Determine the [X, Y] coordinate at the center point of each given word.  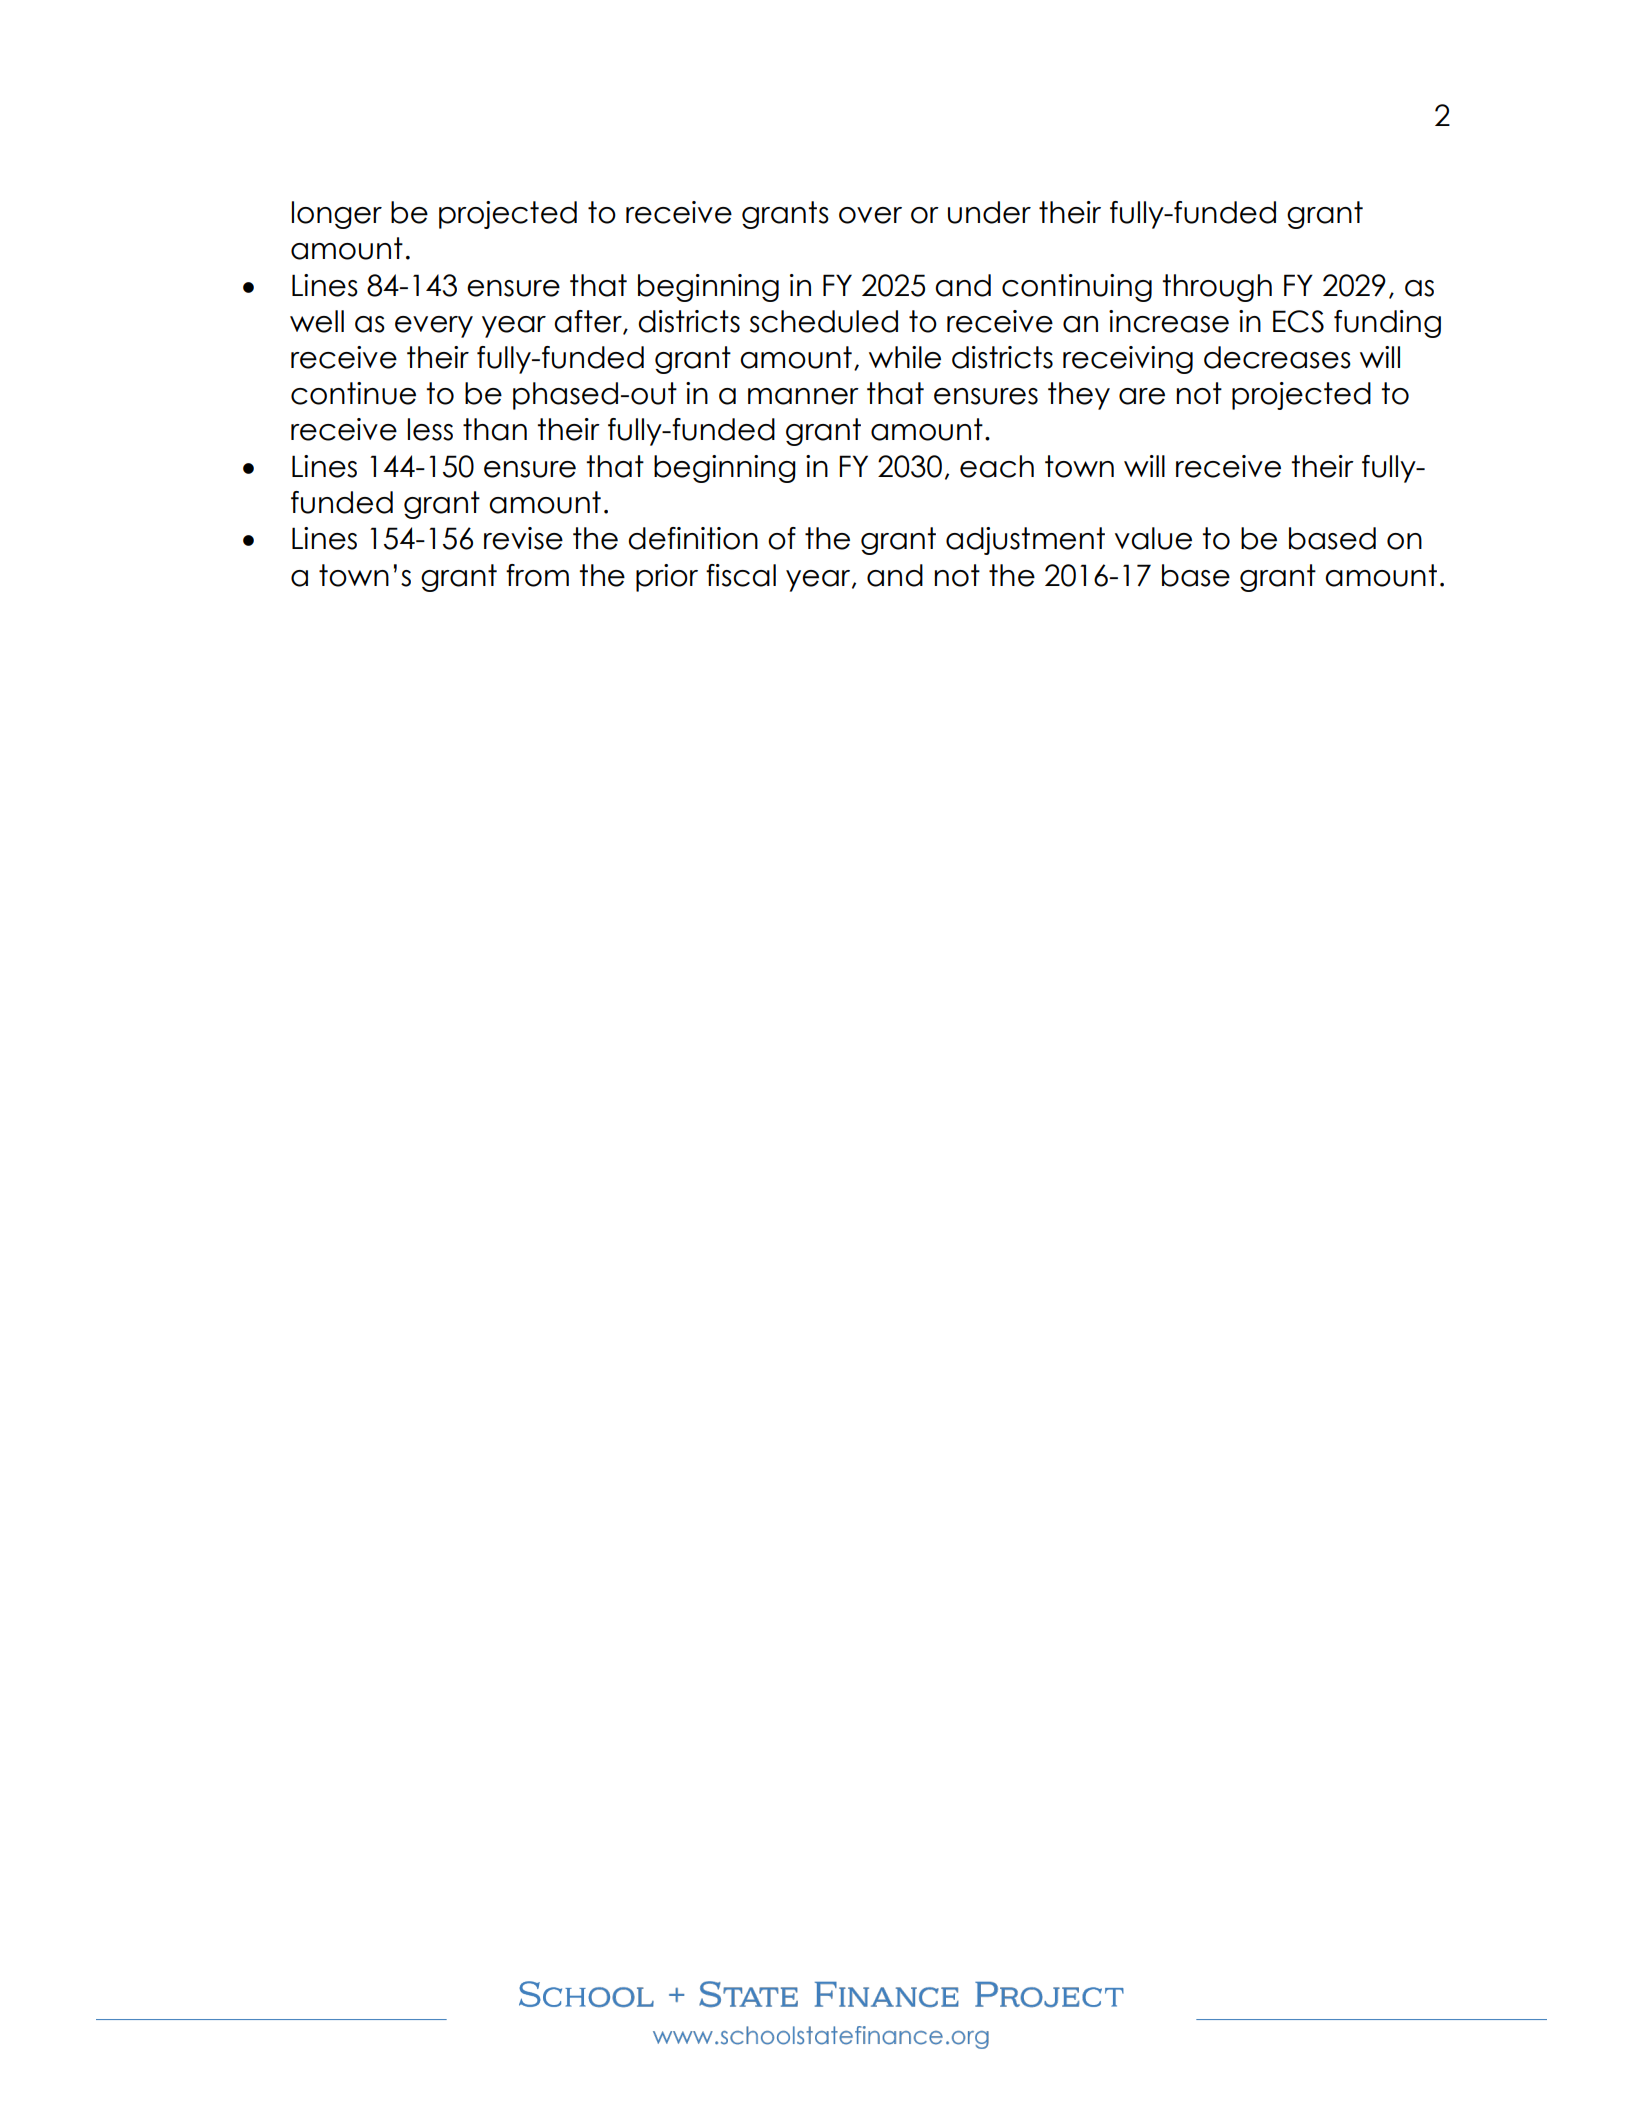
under [989, 212]
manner [803, 396]
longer [337, 215]
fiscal [741, 575]
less [430, 429]
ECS [1298, 321]
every [434, 327]
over [870, 215]
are [1142, 396]
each [997, 466]
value [1153, 538]
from [537, 575]
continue [353, 393]
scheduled [824, 321]
